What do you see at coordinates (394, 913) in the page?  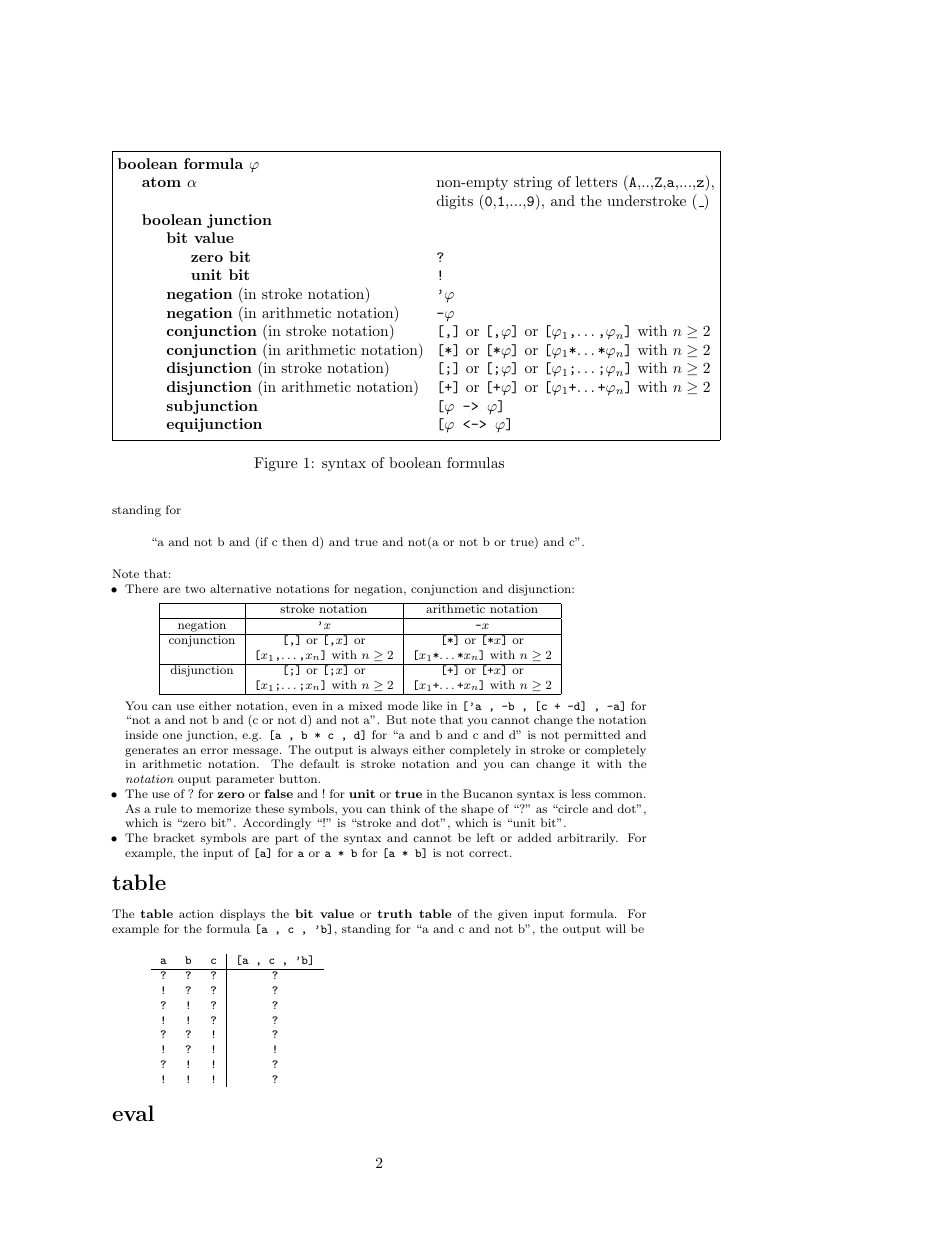 I see `truth` at bounding box center [394, 913].
